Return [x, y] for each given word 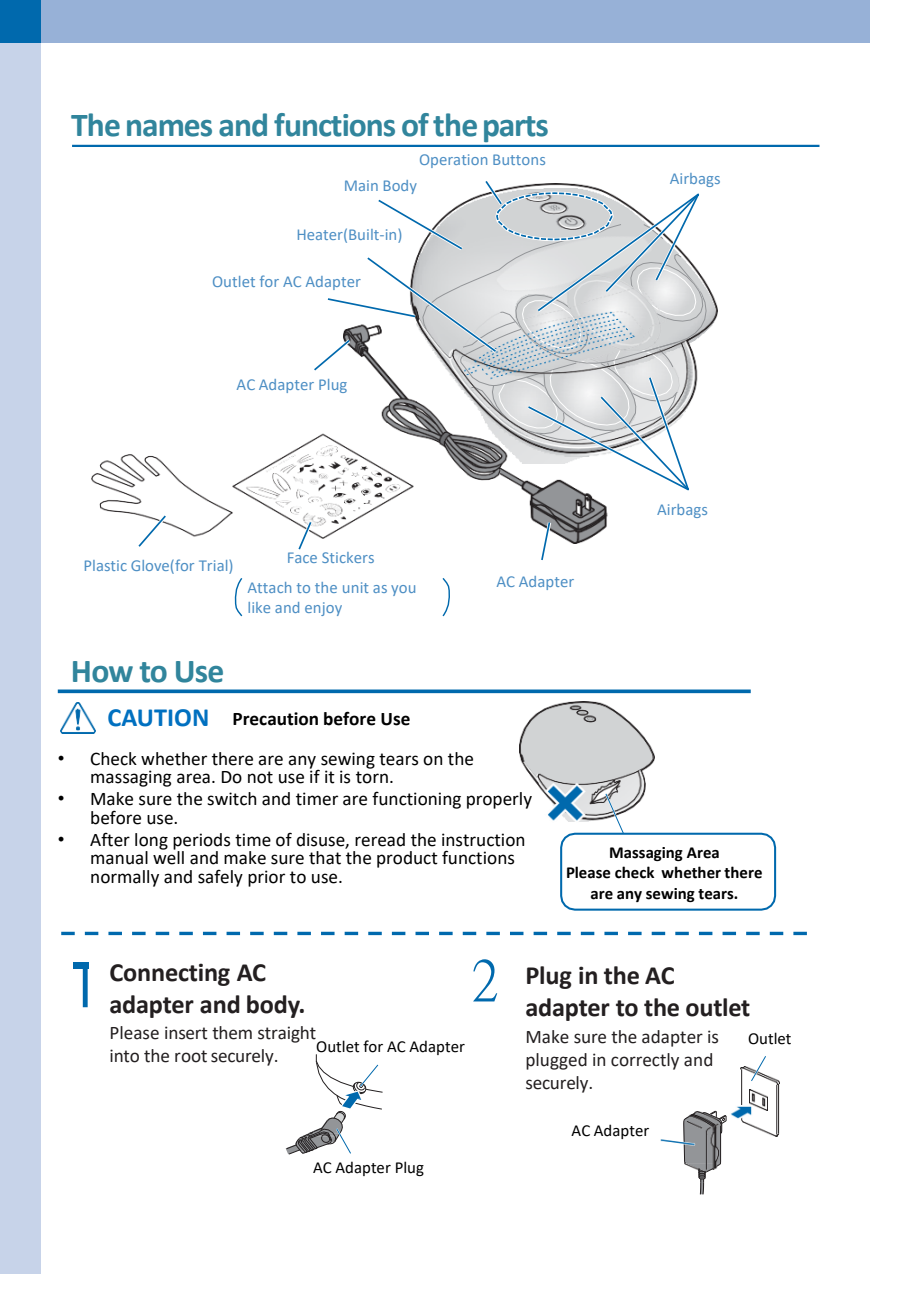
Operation [453, 161]
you [403, 590]
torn [372, 777]
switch [232, 799]
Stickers [348, 557]
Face [302, 557]
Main [361, 185]
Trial [214, 567]
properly [499, 800]
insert [186, 1033]
